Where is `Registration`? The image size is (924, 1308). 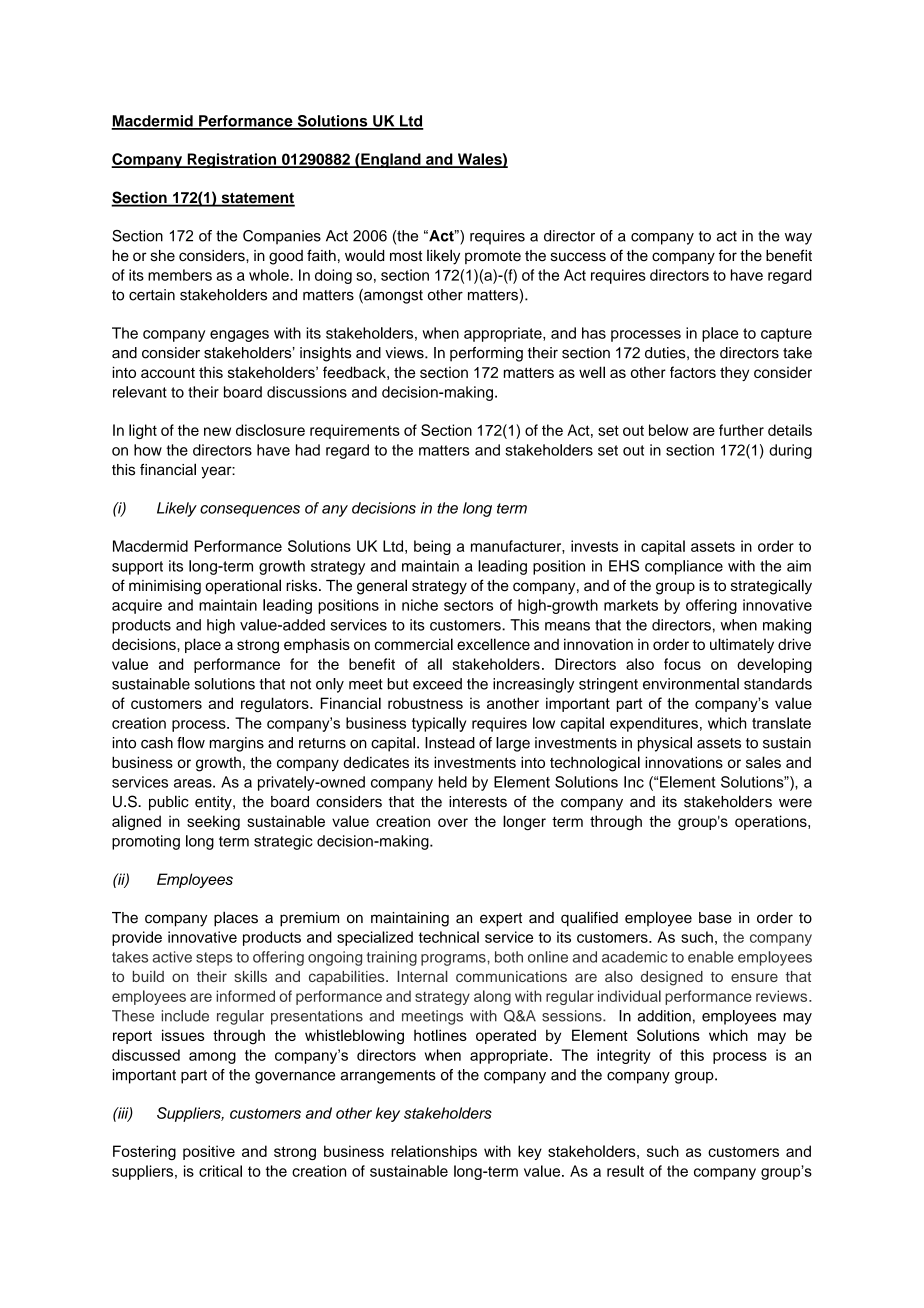 Registration is located at coordinates (232, 160).
